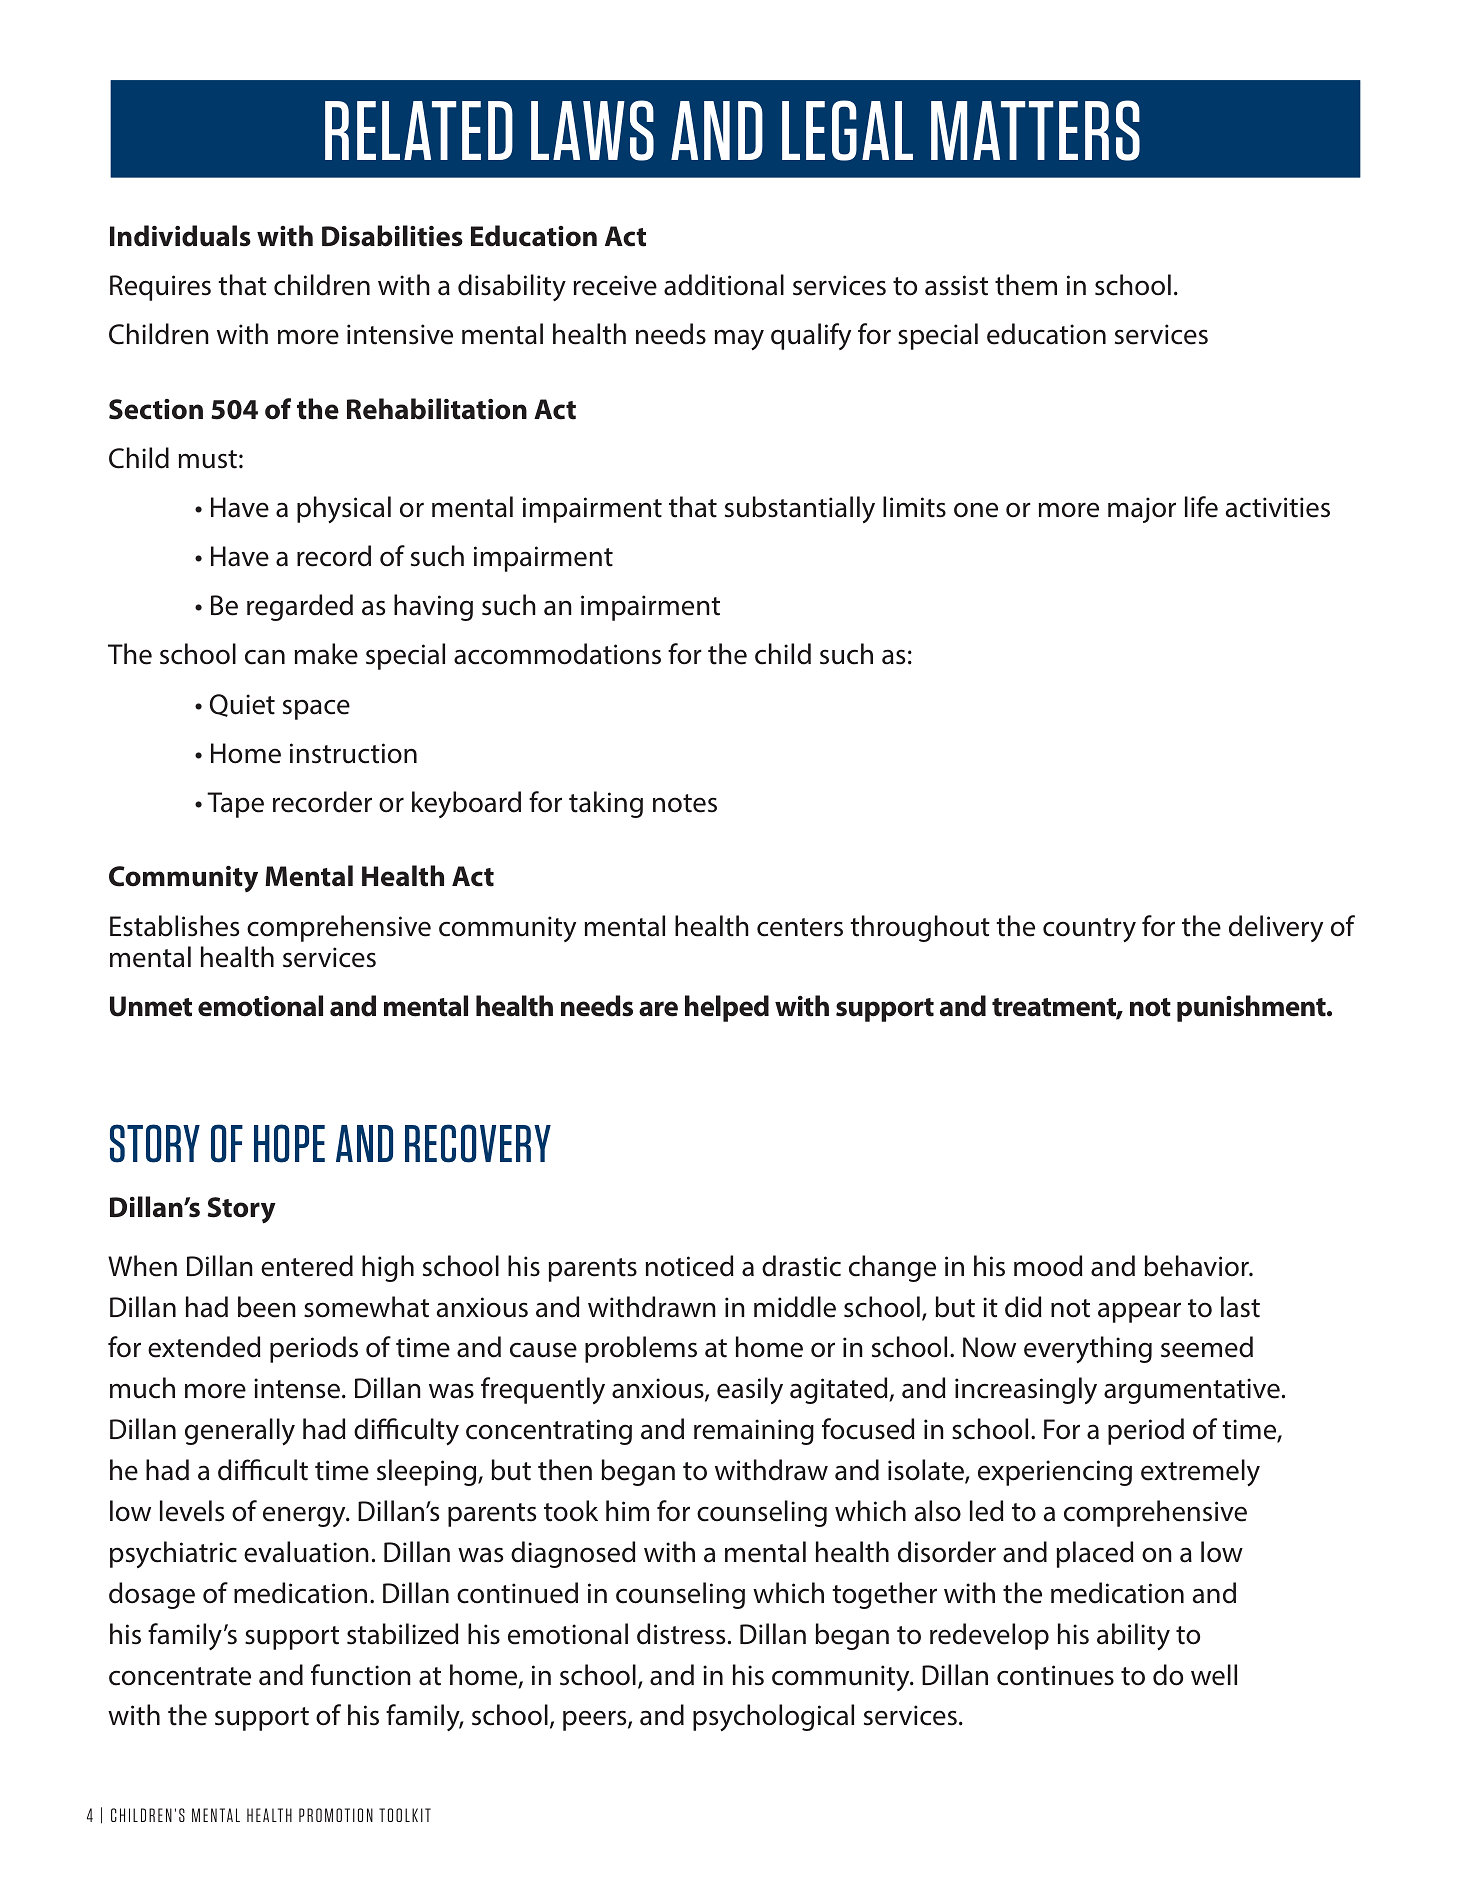  Describe the element at coordinates (1089, 930) in the page. I see `country` at that location.
